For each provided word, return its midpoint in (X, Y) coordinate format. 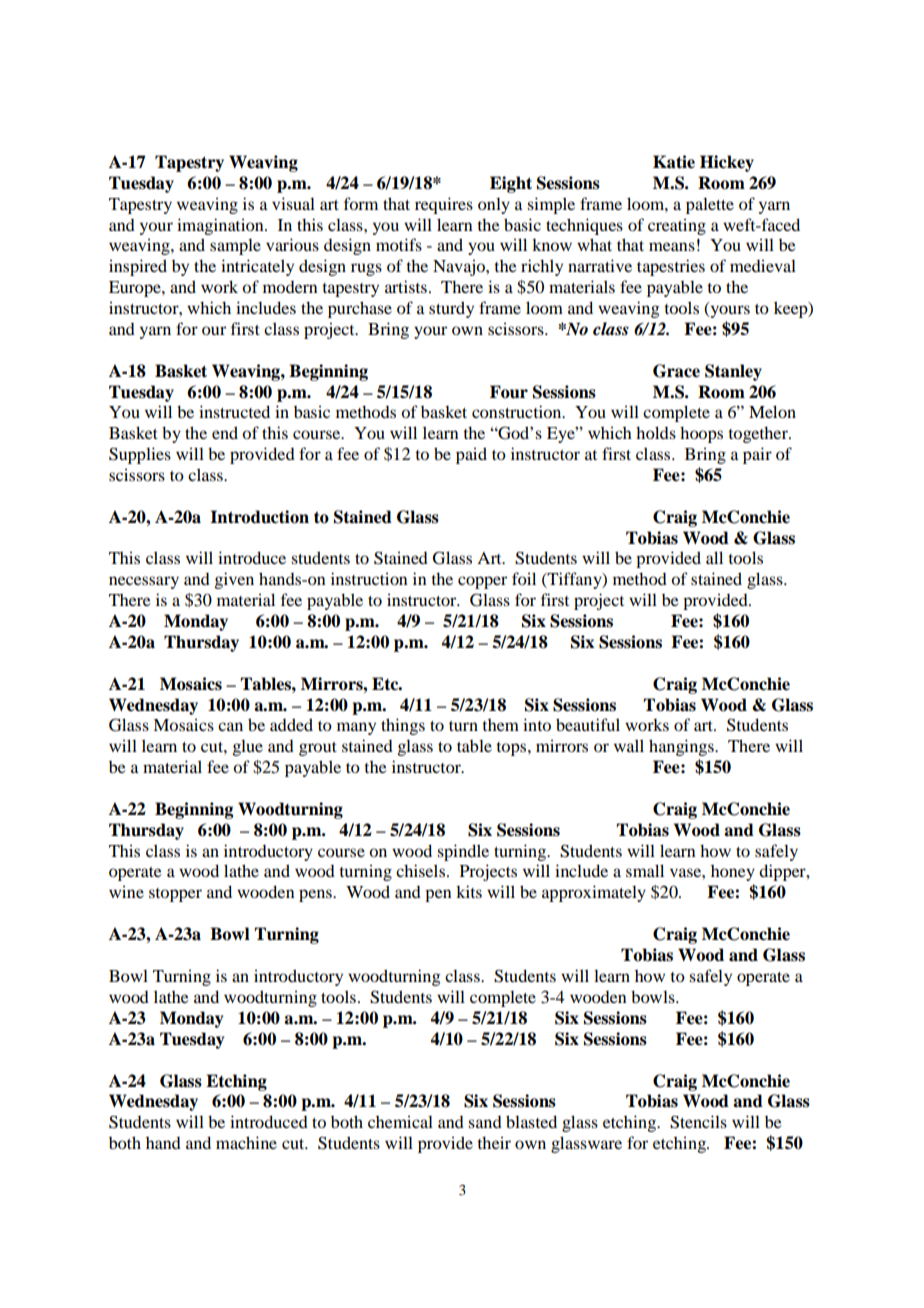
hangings (682, 747)
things (403, 726)
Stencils (698, 1122)
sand (485, 1122)
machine (246, 1142)
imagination (221, 226)
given (234, 580)
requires (444, 205)
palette (710, 205)
